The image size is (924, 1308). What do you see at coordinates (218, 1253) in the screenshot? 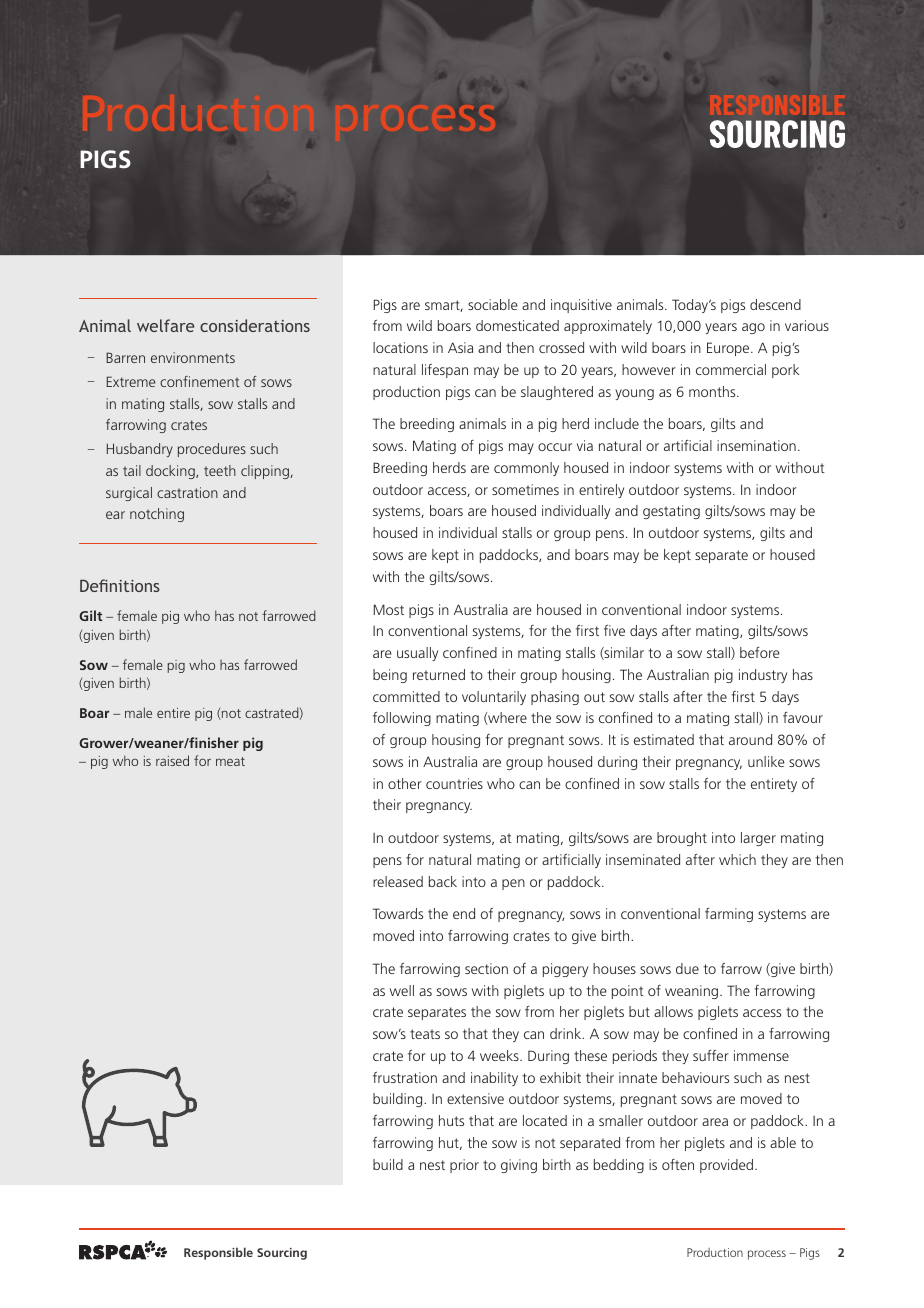
I see `Responsible` at bounding box center [218, 1253].
